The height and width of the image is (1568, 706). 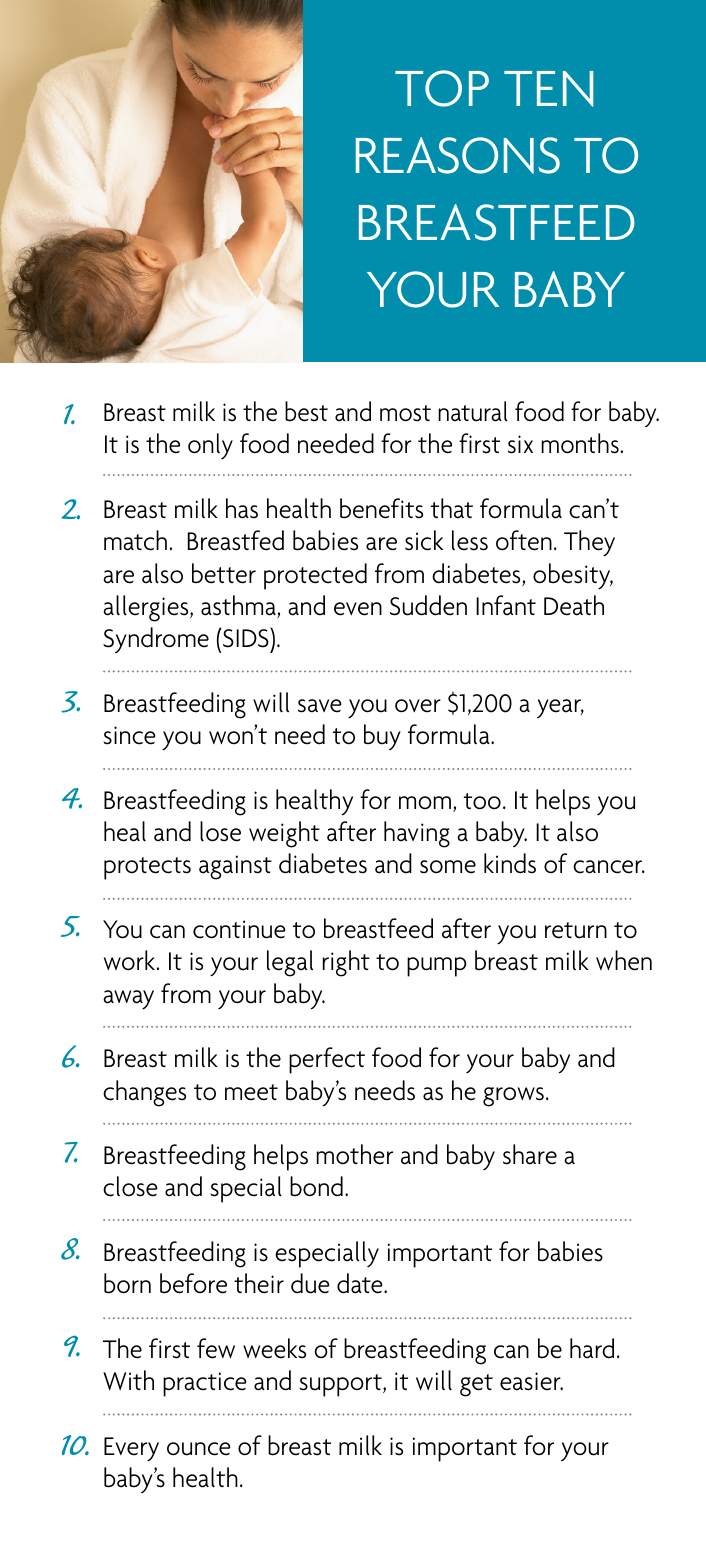 What do you see at coordinates (355, 1154) in the image?
I see `mother` at bounding box center [355, 1154].
